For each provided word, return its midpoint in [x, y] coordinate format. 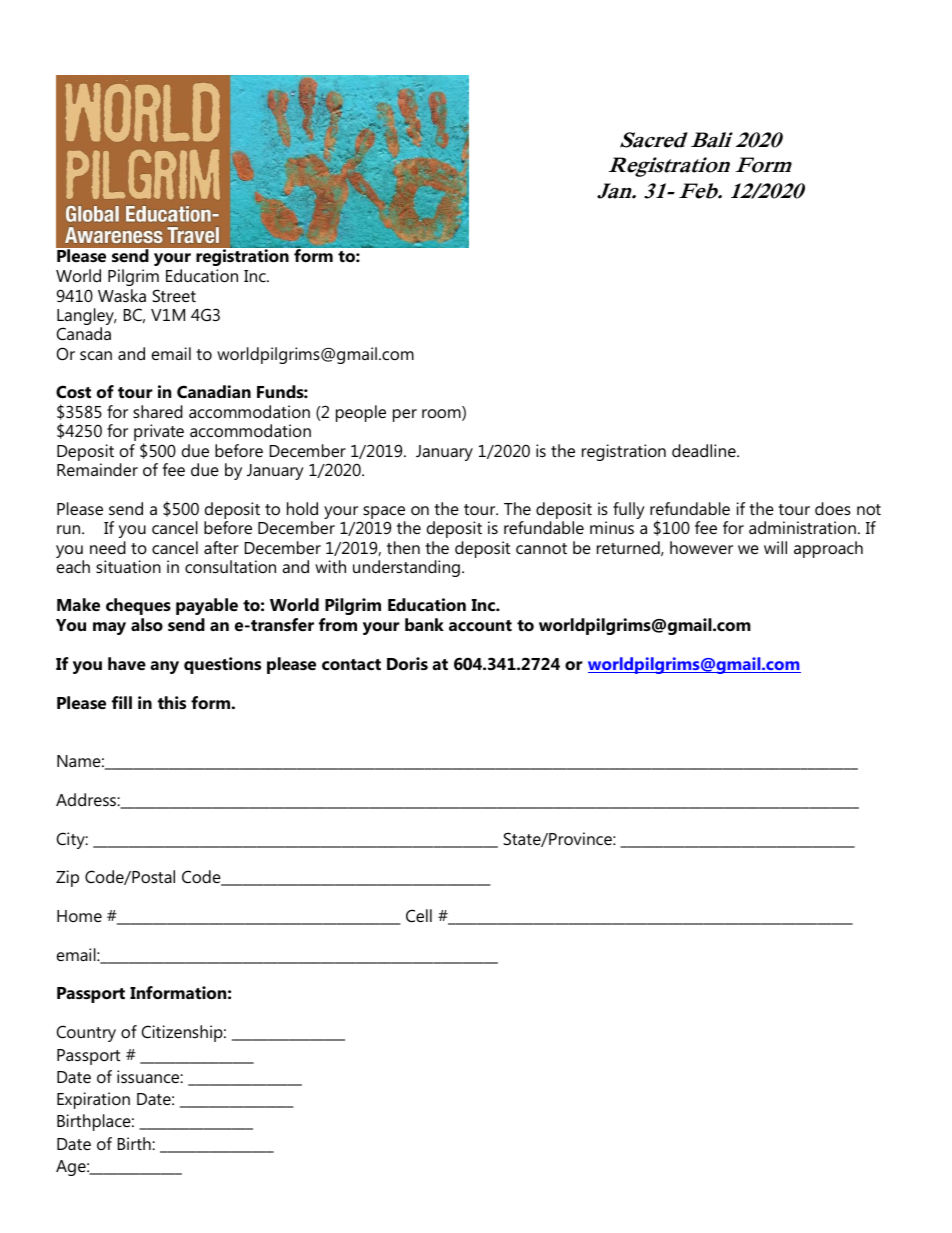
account [480, 625]
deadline [705, 450]
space [384, 514]
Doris [407, 663]
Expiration [93, 1100]
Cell [419, 915]
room [442, 415]
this [172, 702]
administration [802, 527]
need [108, 547]
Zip [67, 878]
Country [86, 1033]
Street [174, 295]
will [775, 547]
